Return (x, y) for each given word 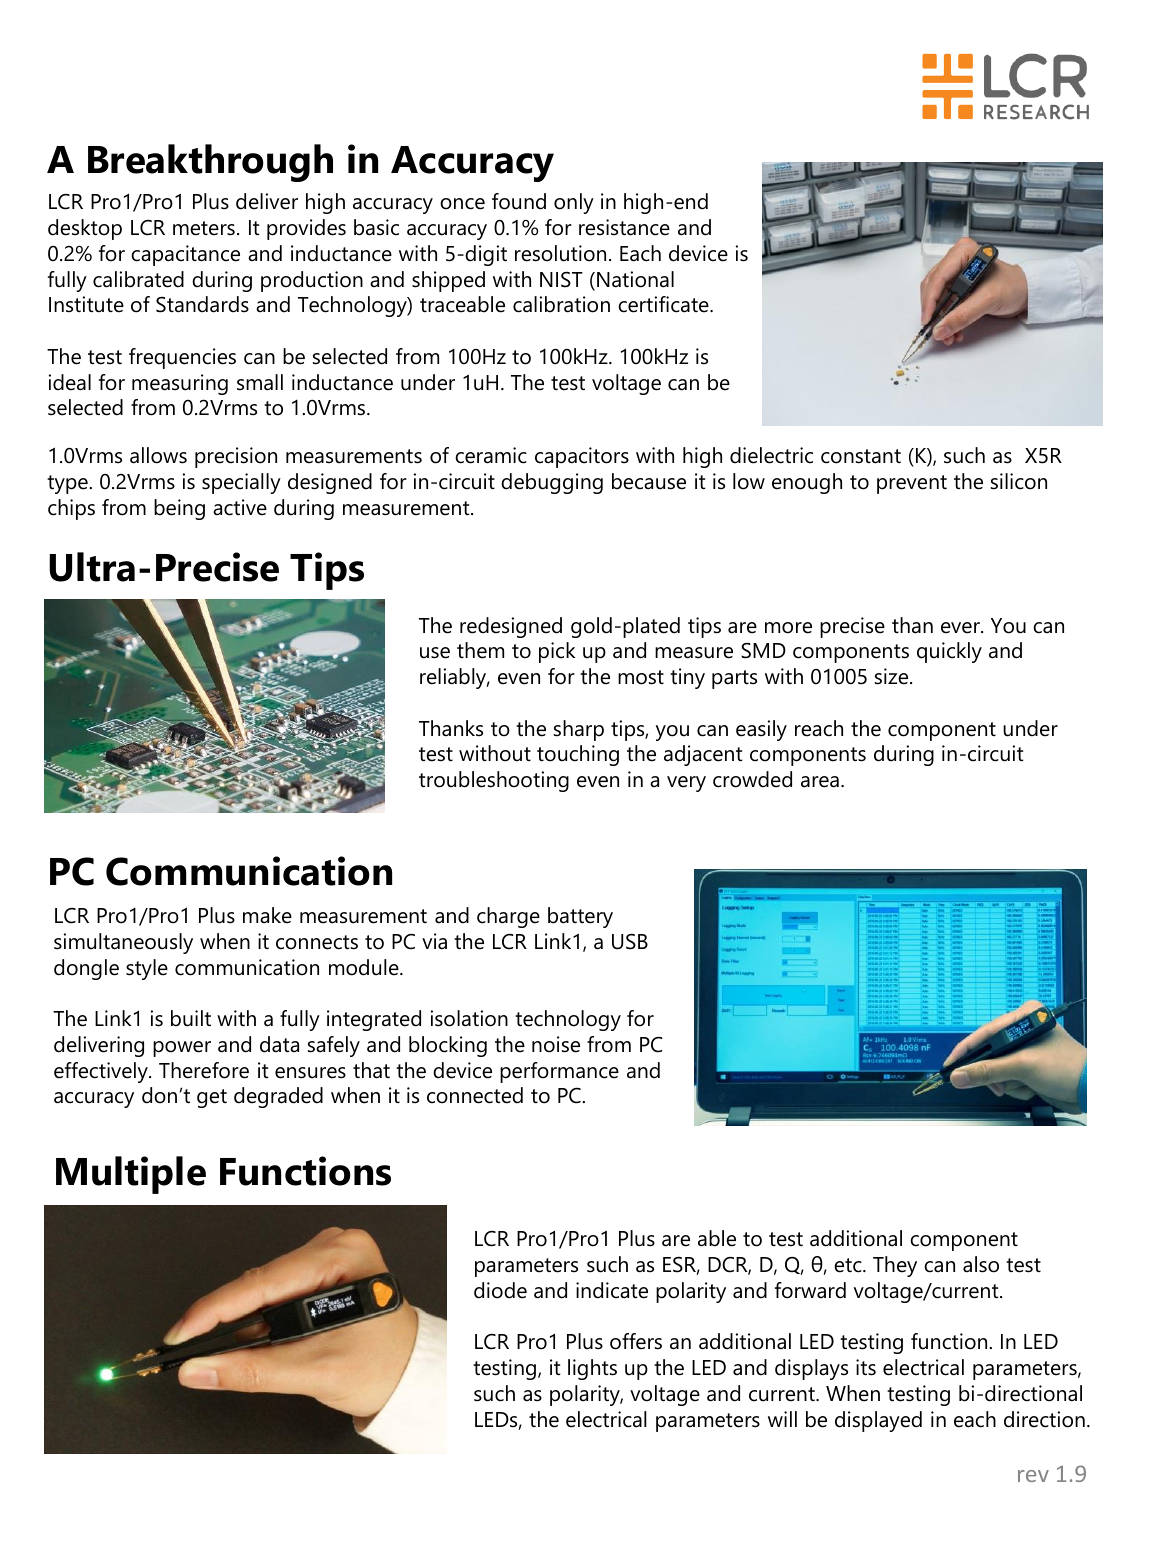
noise (556, 1044)
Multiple (131, 1175)
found (519, 201)
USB (630, 941)
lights (592, 1369)
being (179, 509)
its (866, 1367)
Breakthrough (210, 163)
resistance (624, 227)
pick (557, 652)
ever (961, 628)
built (191, 1018)
